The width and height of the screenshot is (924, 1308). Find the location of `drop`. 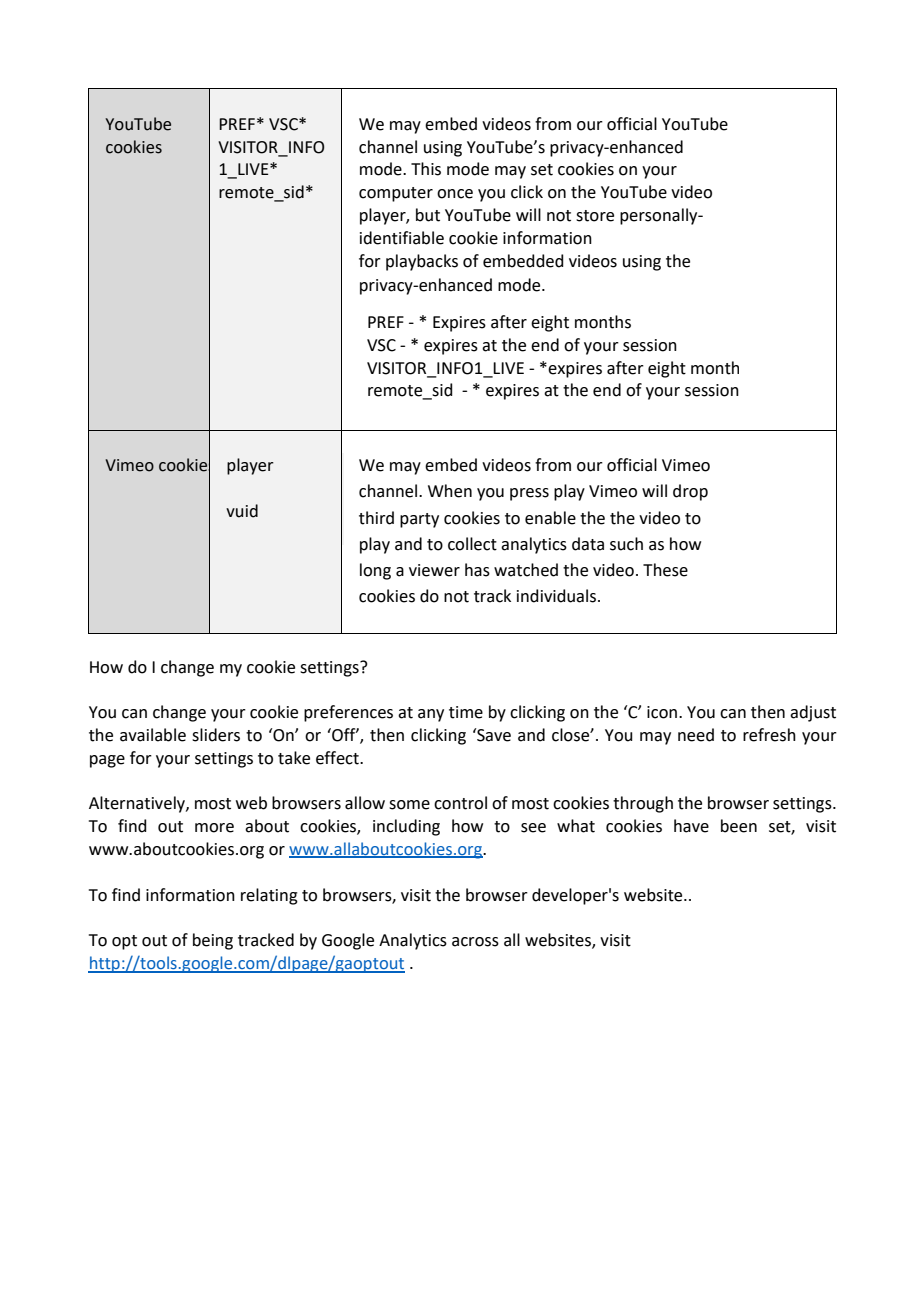

drop is located at coordinates (690, 492).
